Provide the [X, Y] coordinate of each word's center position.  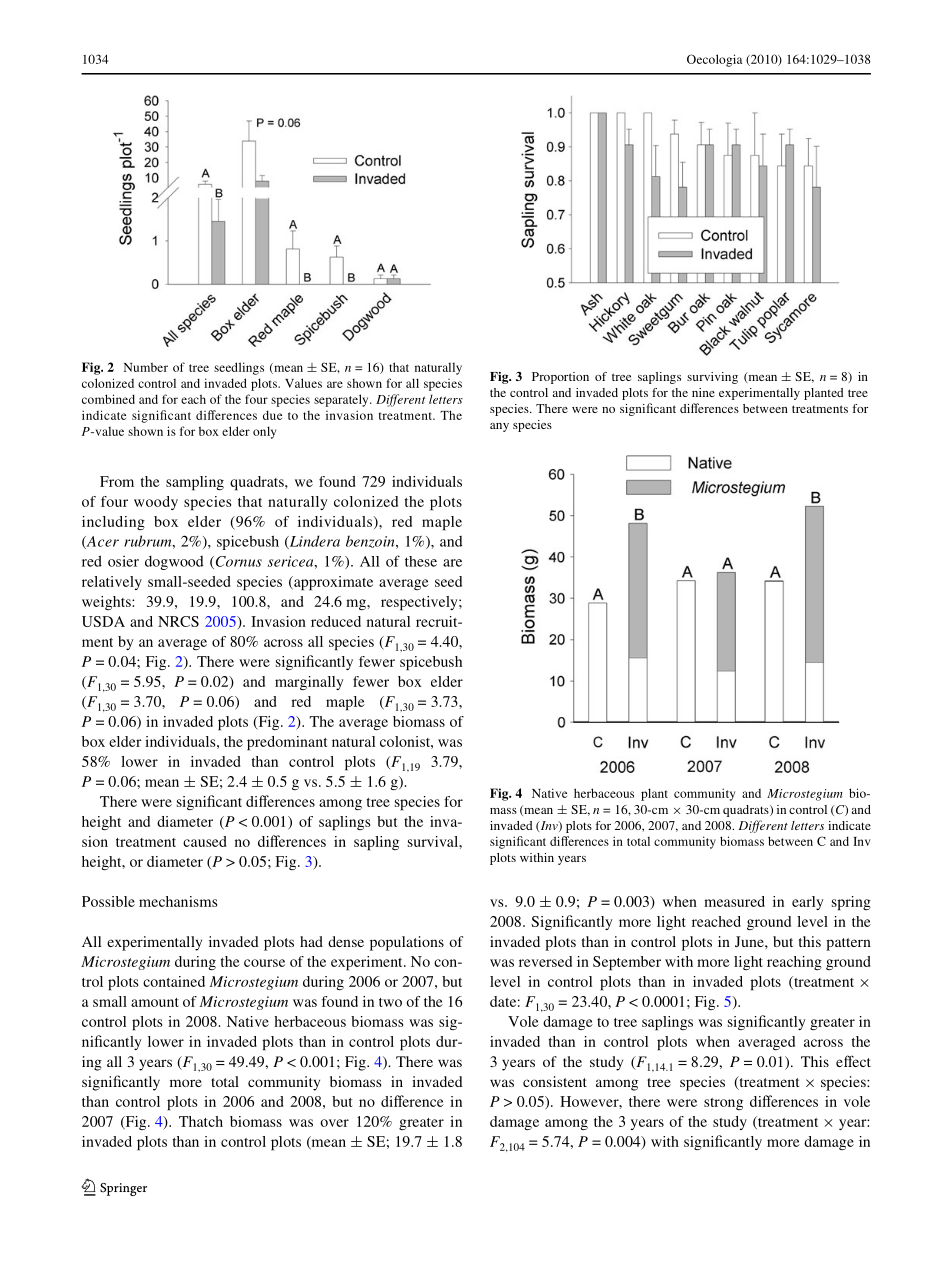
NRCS [178, 621]
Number [146, 367]
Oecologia [714, 60]
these [421, 561]
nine [703, 392]
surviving [712, 378]
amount [155, 1002]
